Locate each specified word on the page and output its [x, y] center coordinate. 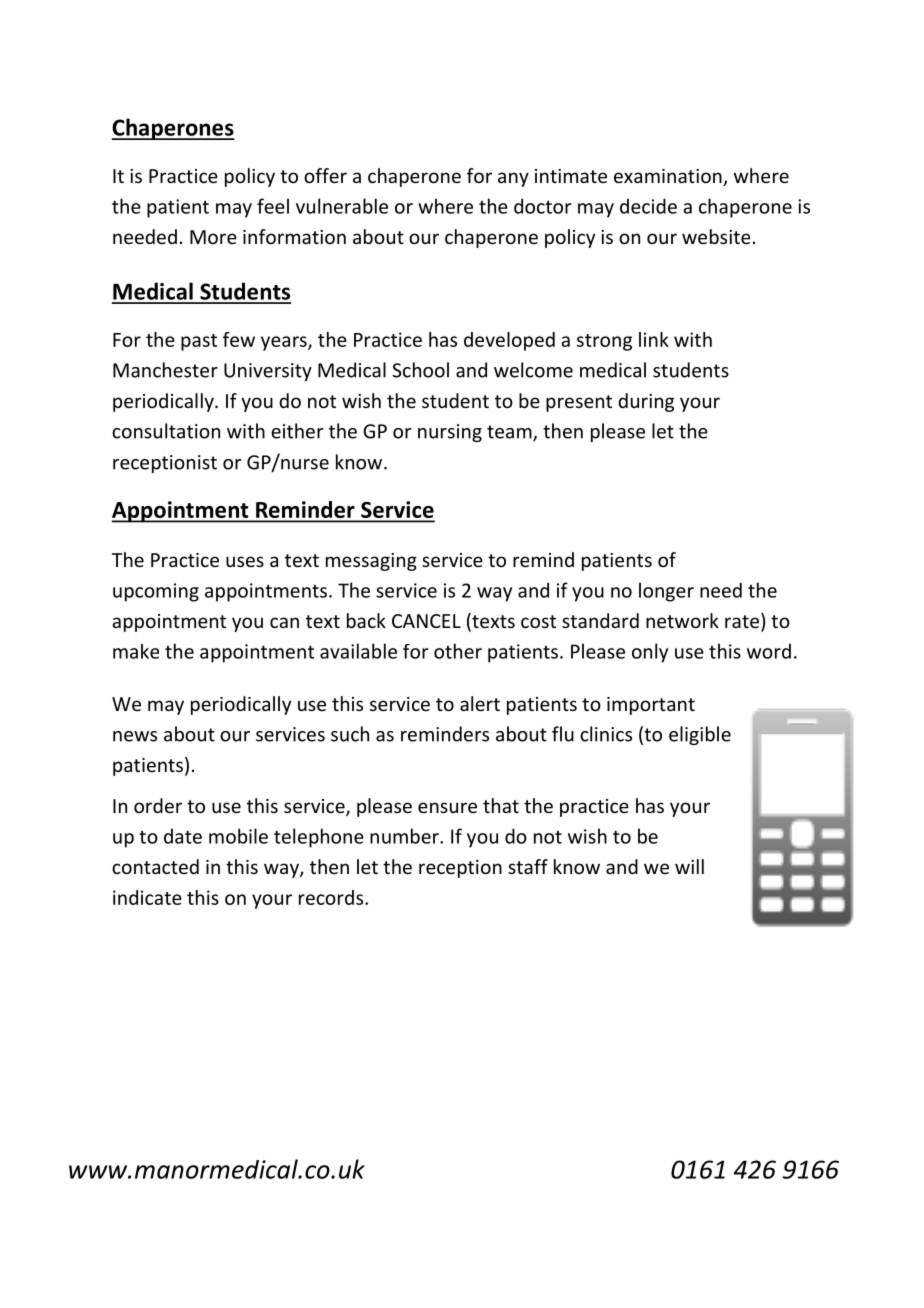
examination [669, 177]
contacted [155, 866]
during [646, 402]
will [689, 866]
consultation [166, 431]
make [136, 651]
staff [528, 866]
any [513, 179]
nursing [450, 433]
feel [273, 206]
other [458, 651]
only [650, 653]
